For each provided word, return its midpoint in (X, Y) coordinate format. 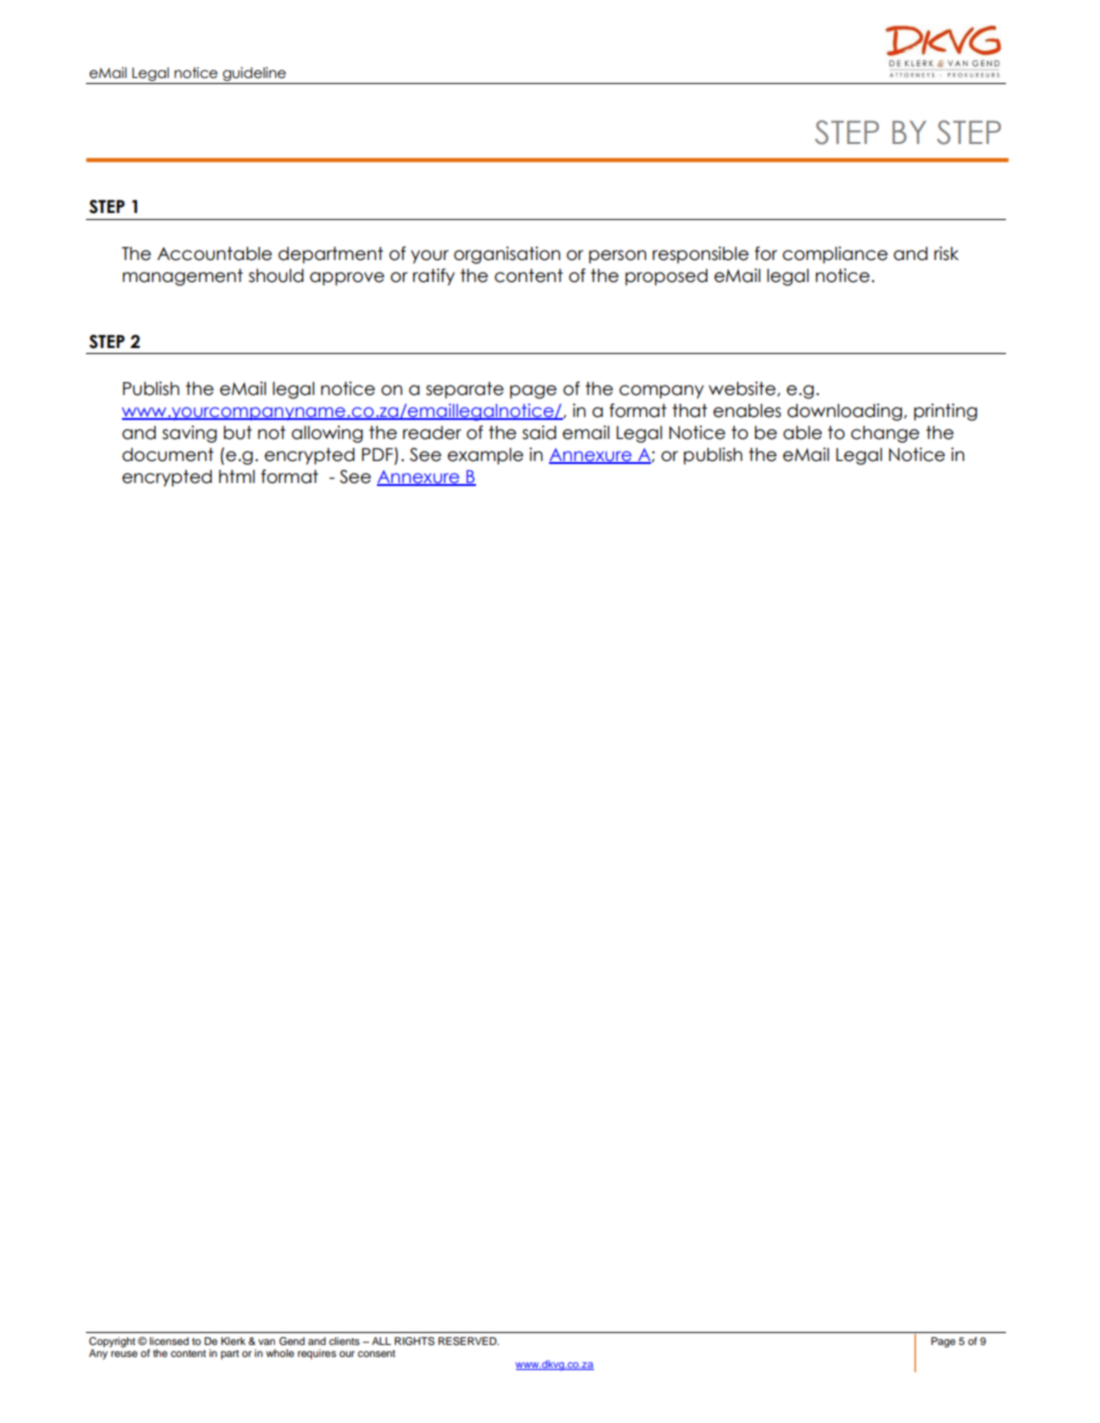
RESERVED (468, 1341)
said (539, 432)
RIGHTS (415, 1341)
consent (376, 1353)
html (237, 476)
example (485, 456)
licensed (169, 1341)
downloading (846, 412)
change (885, 434)
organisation (507, 255)
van (266, 1342)
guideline (254, 75)
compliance (835, 255)
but (238, 433)
